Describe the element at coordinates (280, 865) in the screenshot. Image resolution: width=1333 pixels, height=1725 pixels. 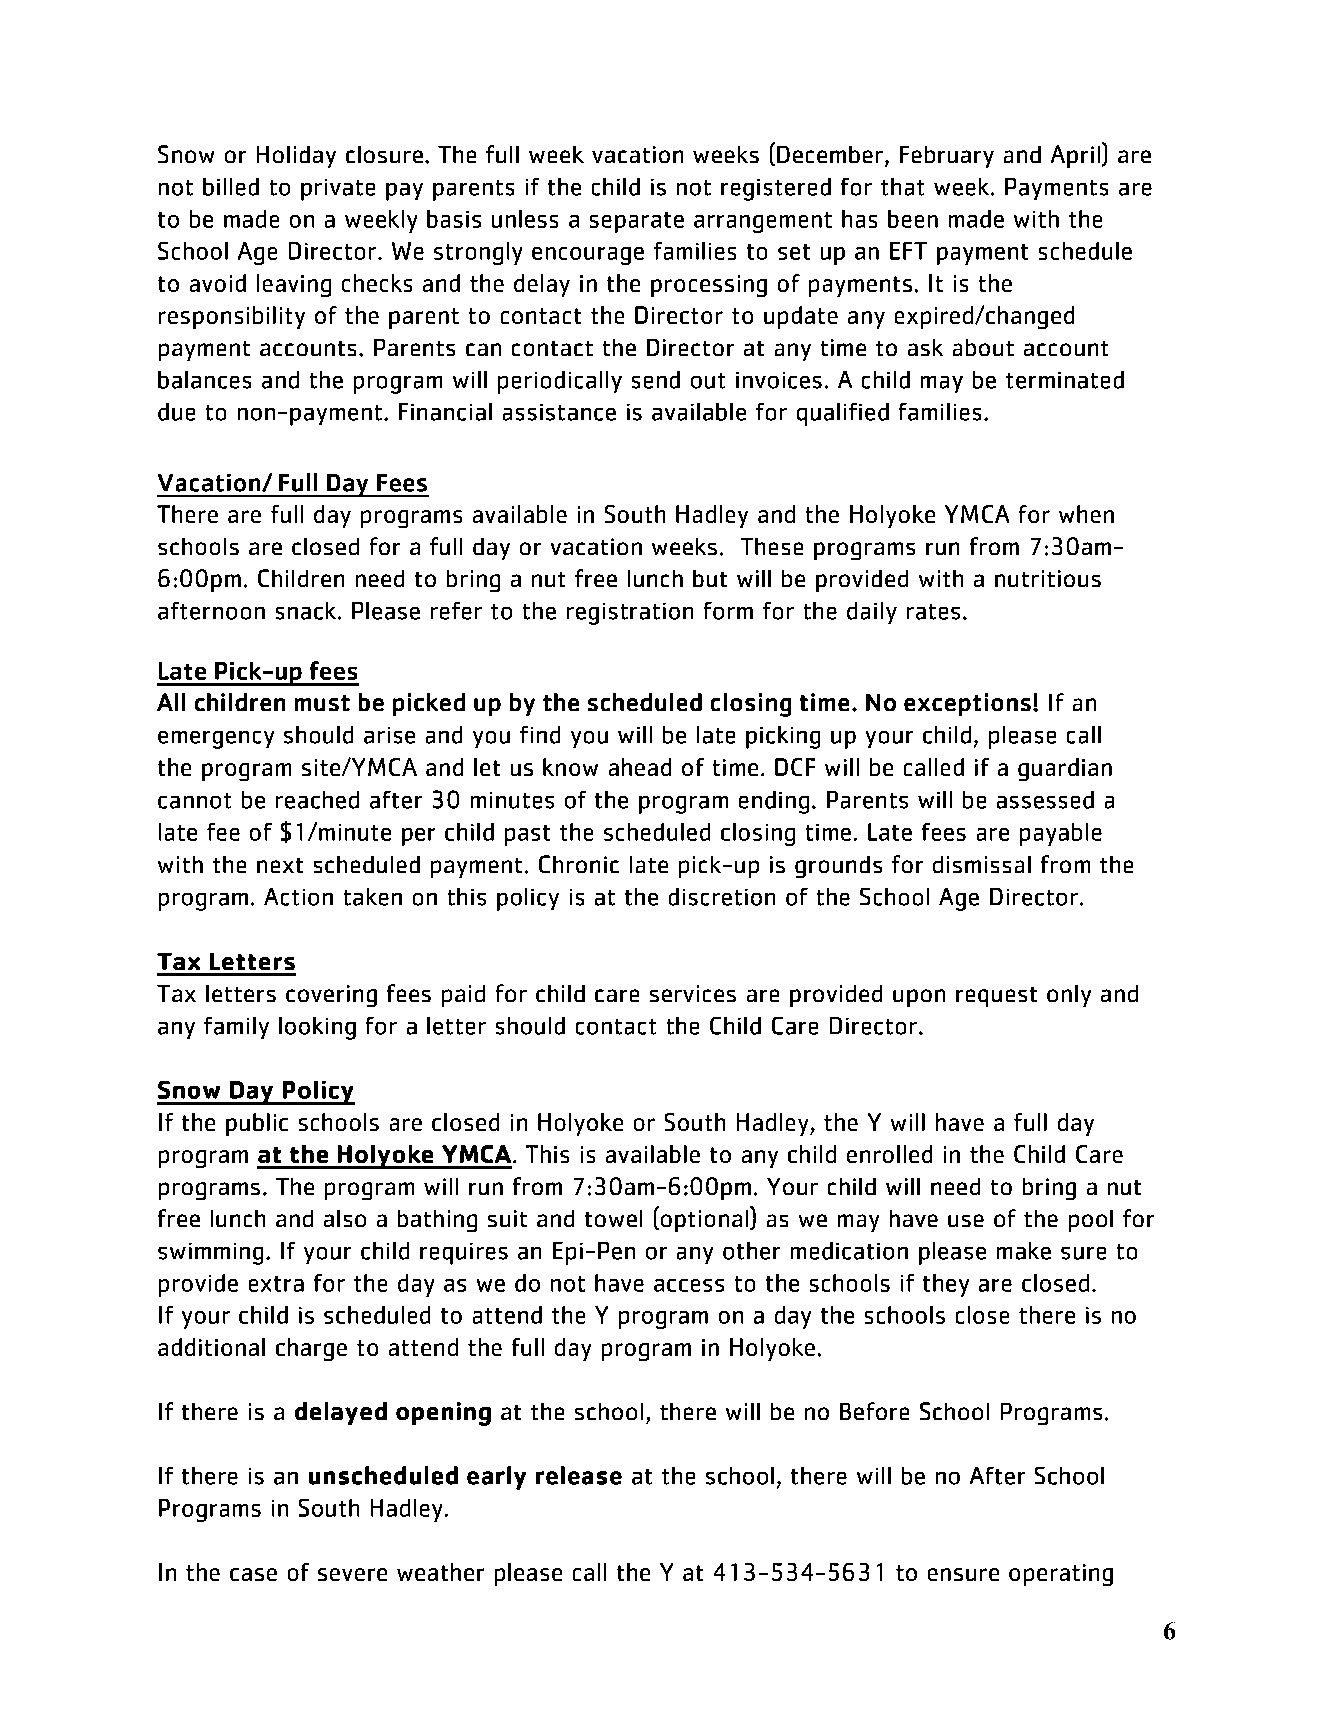
I see `next` at that location.
